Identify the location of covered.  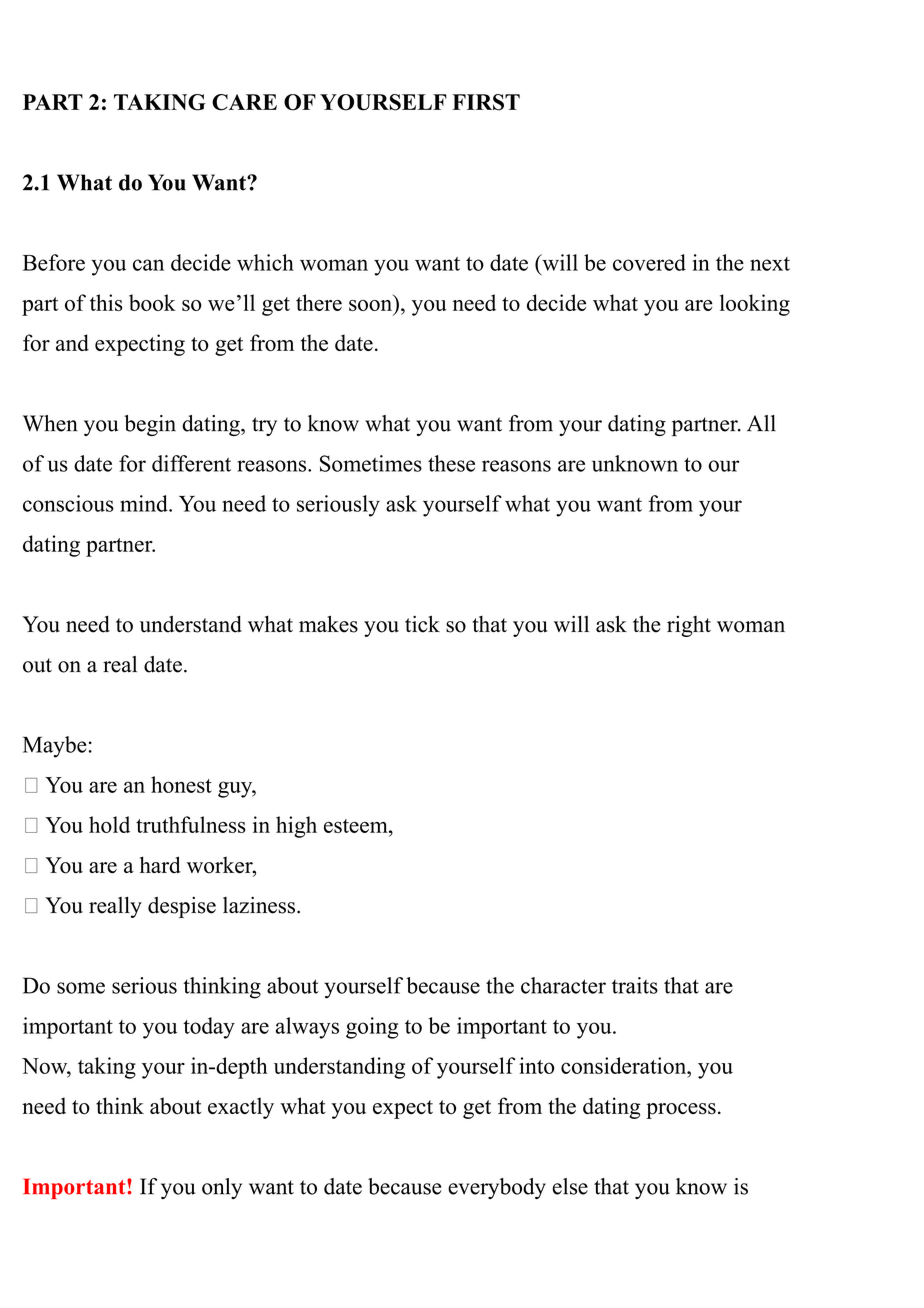
(649, 262).
